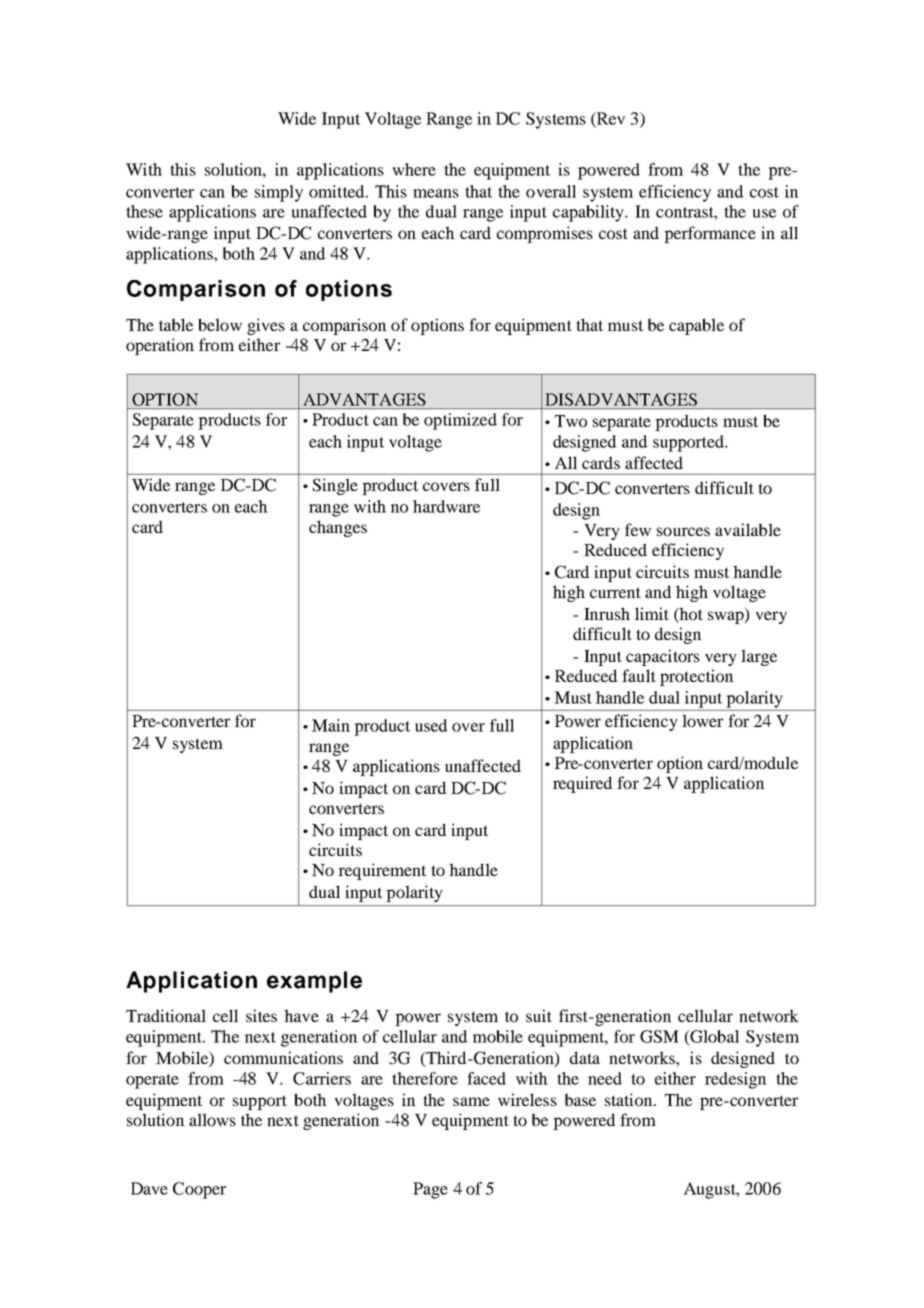 This screenshot has height=1308, width=924. I want to click on Main, so click(331, 725).
